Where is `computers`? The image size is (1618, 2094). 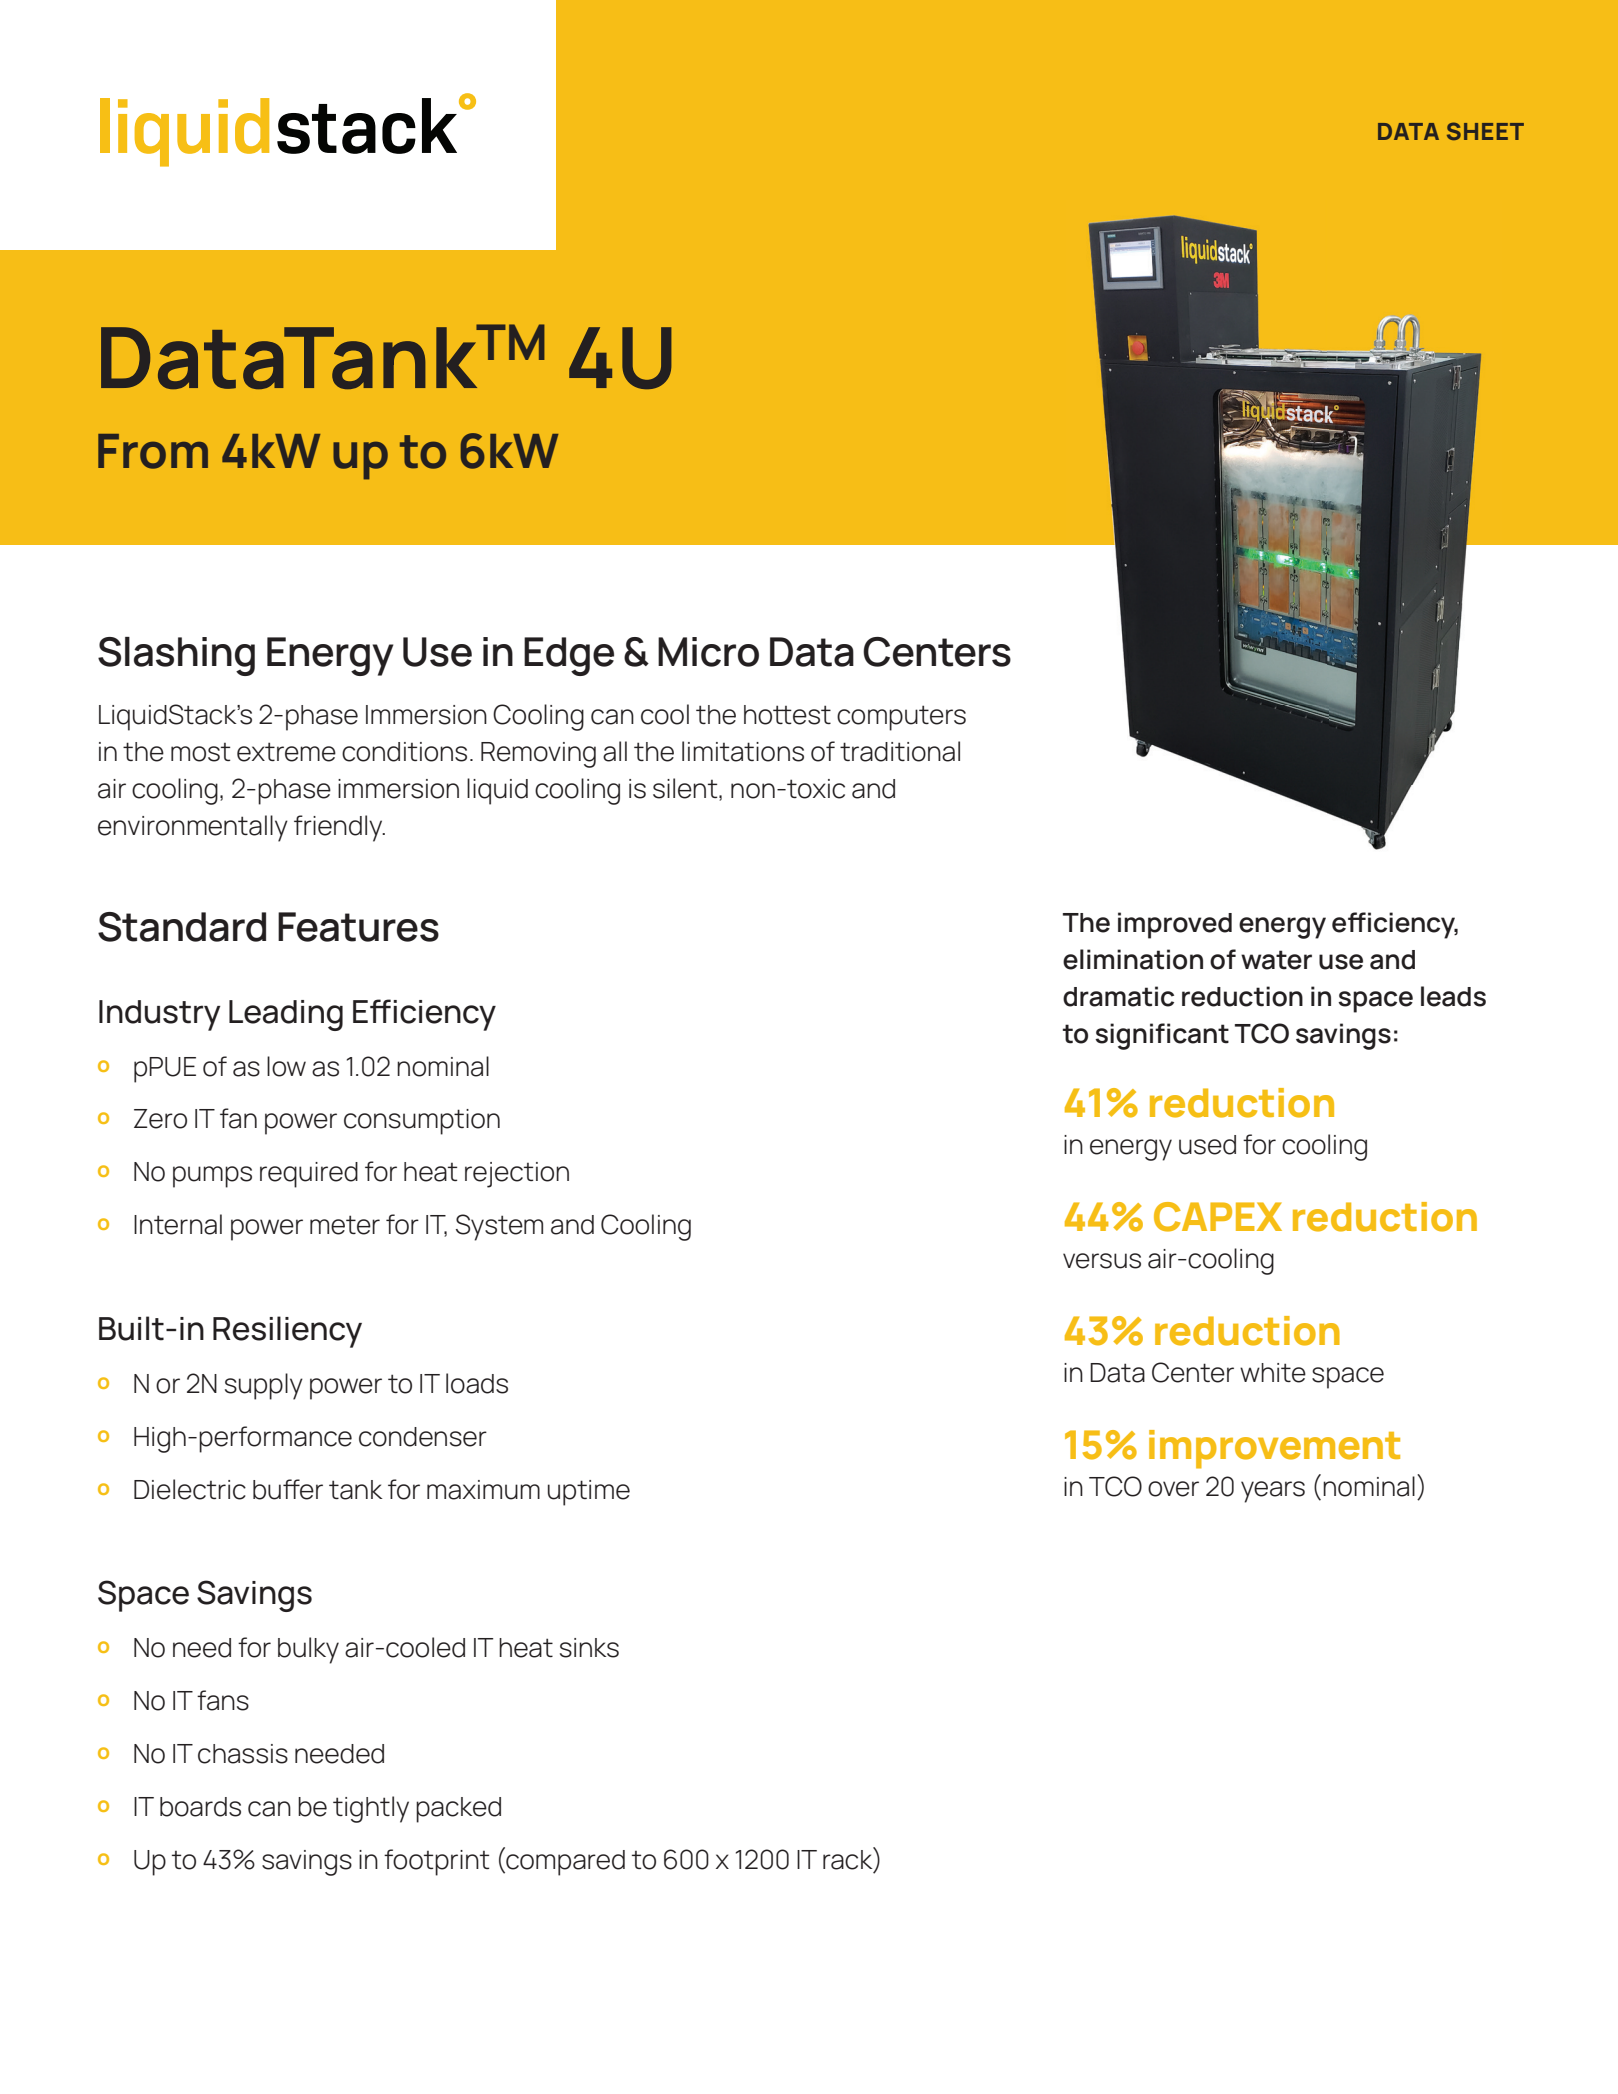 computers is located at coordinates (901, 718).
